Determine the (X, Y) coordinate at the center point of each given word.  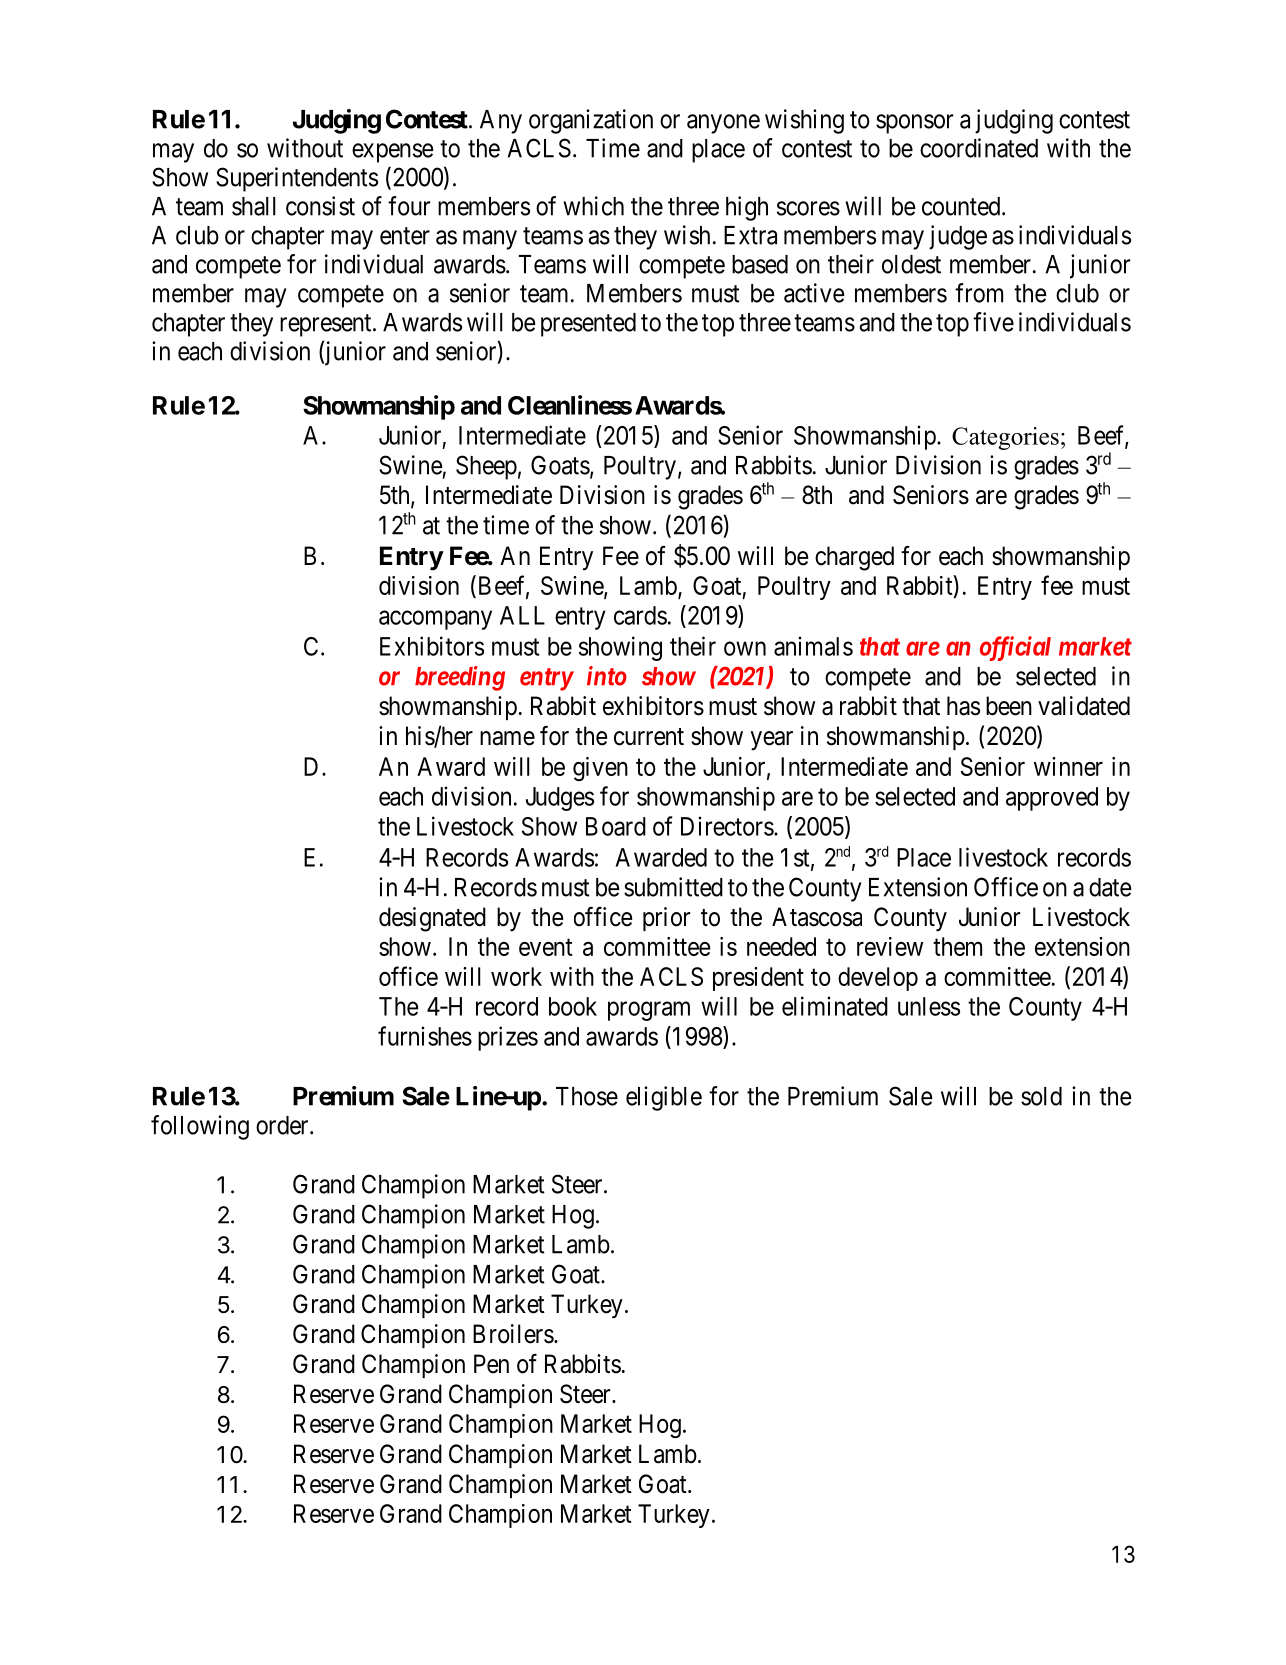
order (283, 1125)
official (1015, 648)
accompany (435, 620)
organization (591, 121)
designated (432, 919)
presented (588, 325)
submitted (673, 887)
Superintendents (297, 179)
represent (327, 325)
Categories (1005, 438)
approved (1052, 799)
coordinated (979, 148)
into (607, 676)
